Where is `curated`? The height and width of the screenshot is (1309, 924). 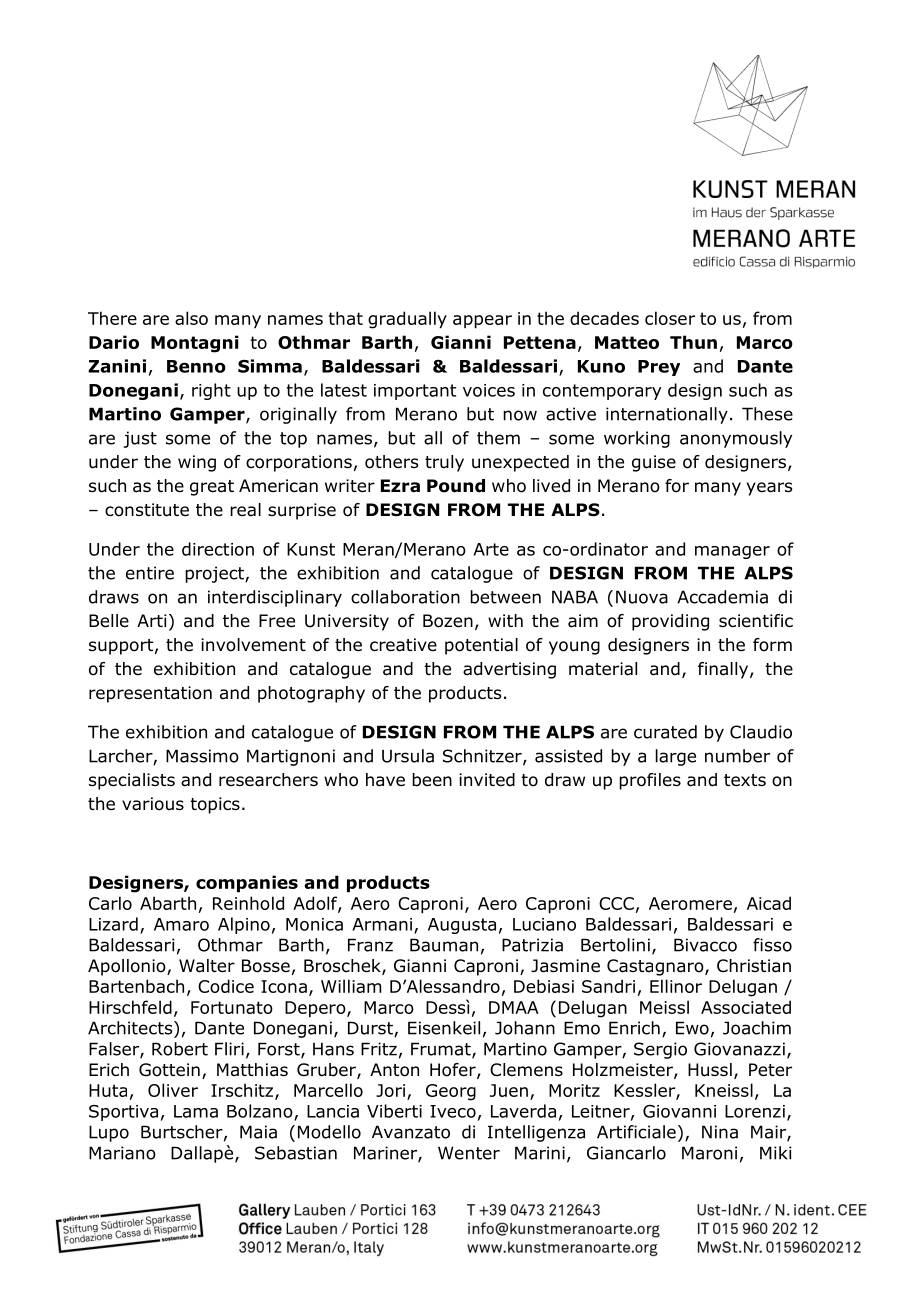
curated is located at coordinates (665, 732).
